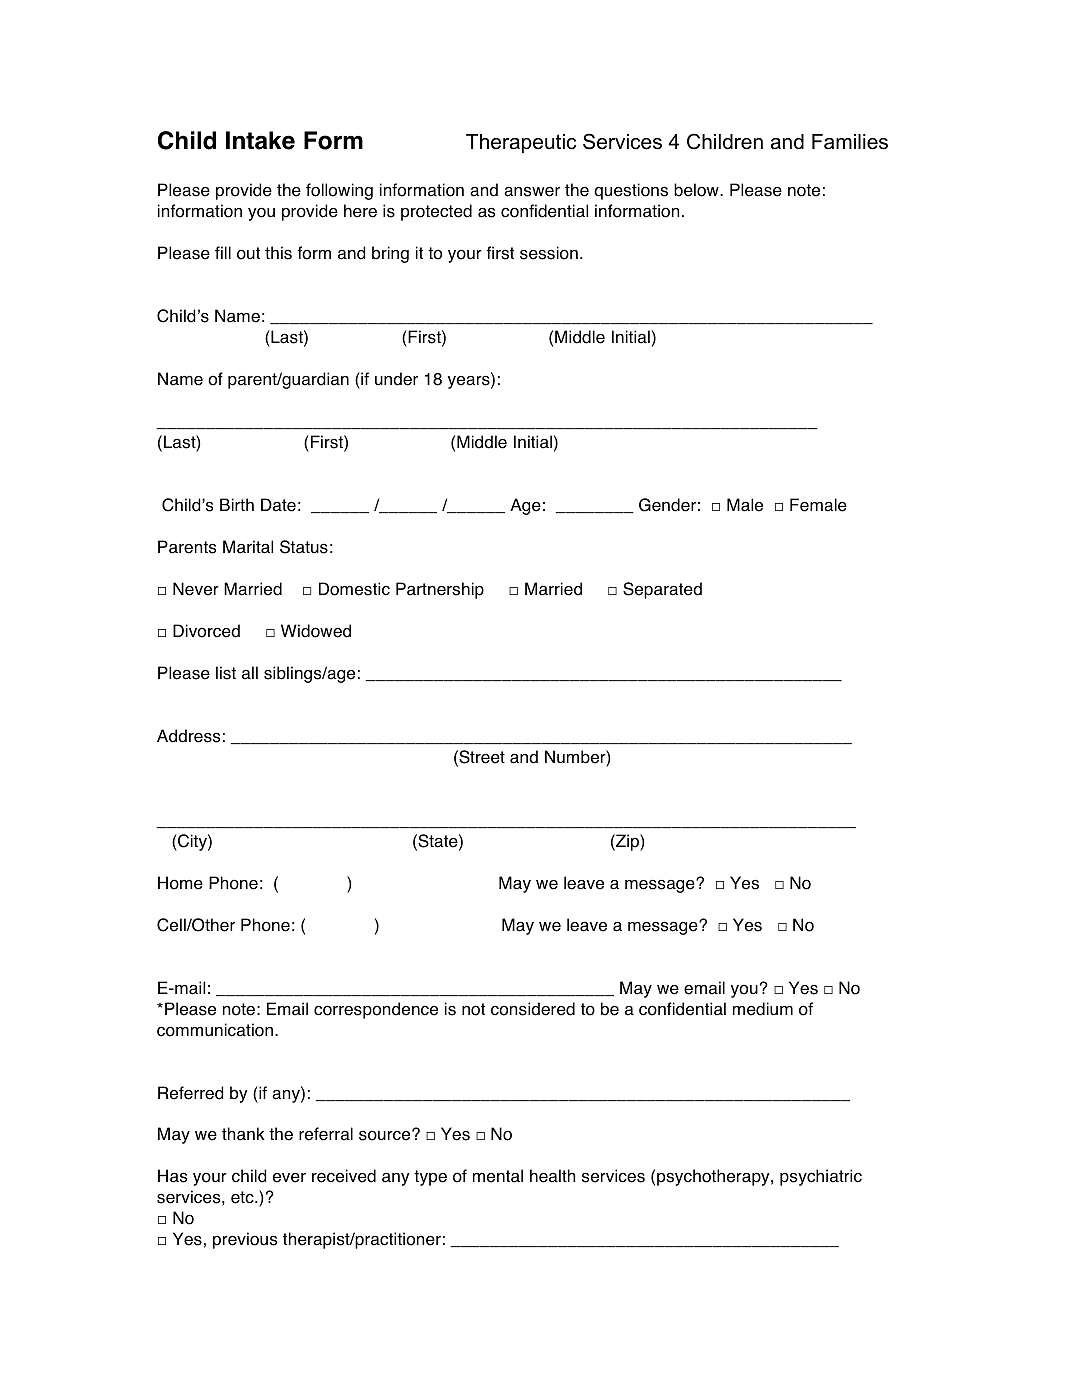 The width and height of the document is (1069, 1384). I want to click on Separated, so click(662, 590).
